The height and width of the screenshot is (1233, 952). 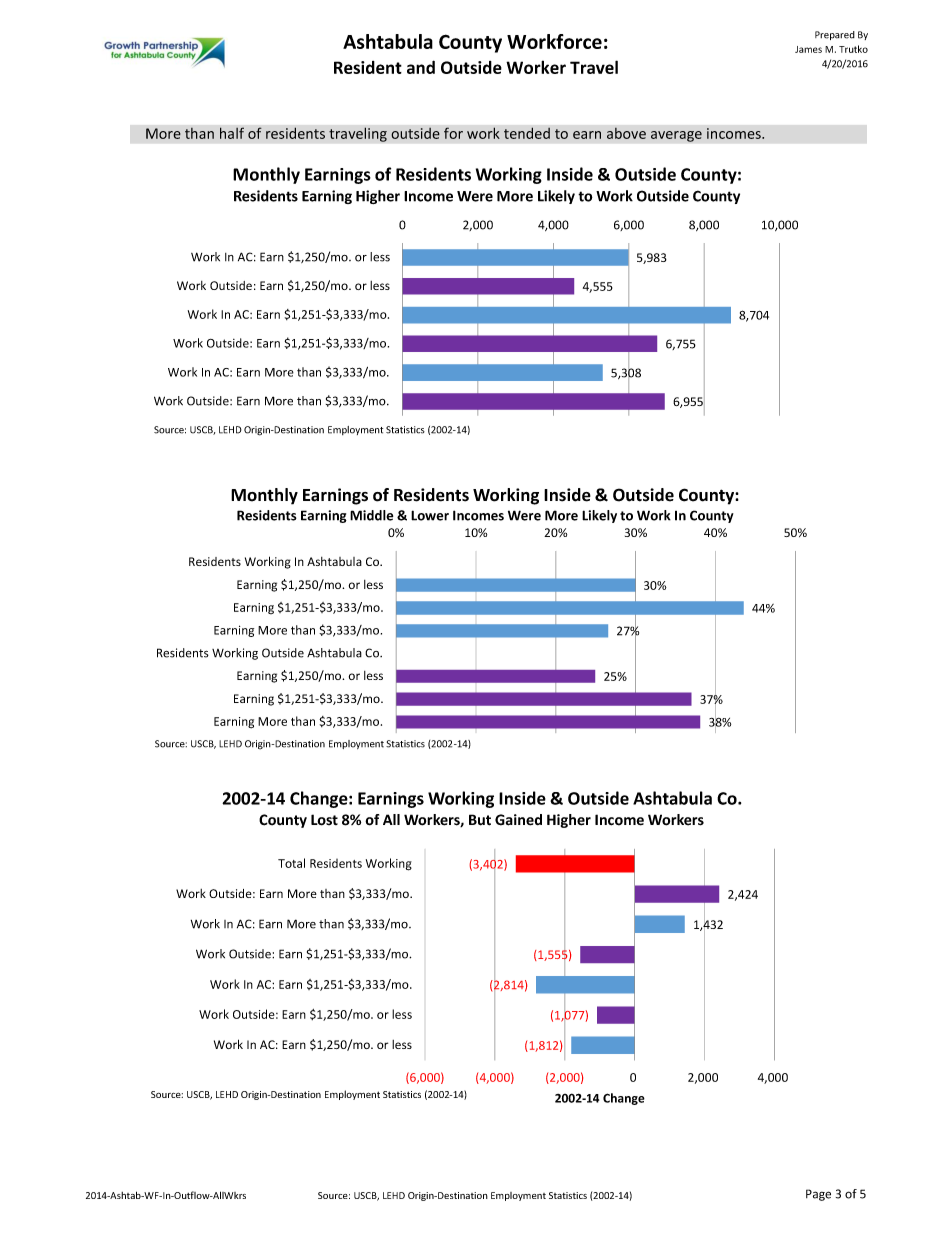 I want to click on Lost, so click(x=324, y=820).
